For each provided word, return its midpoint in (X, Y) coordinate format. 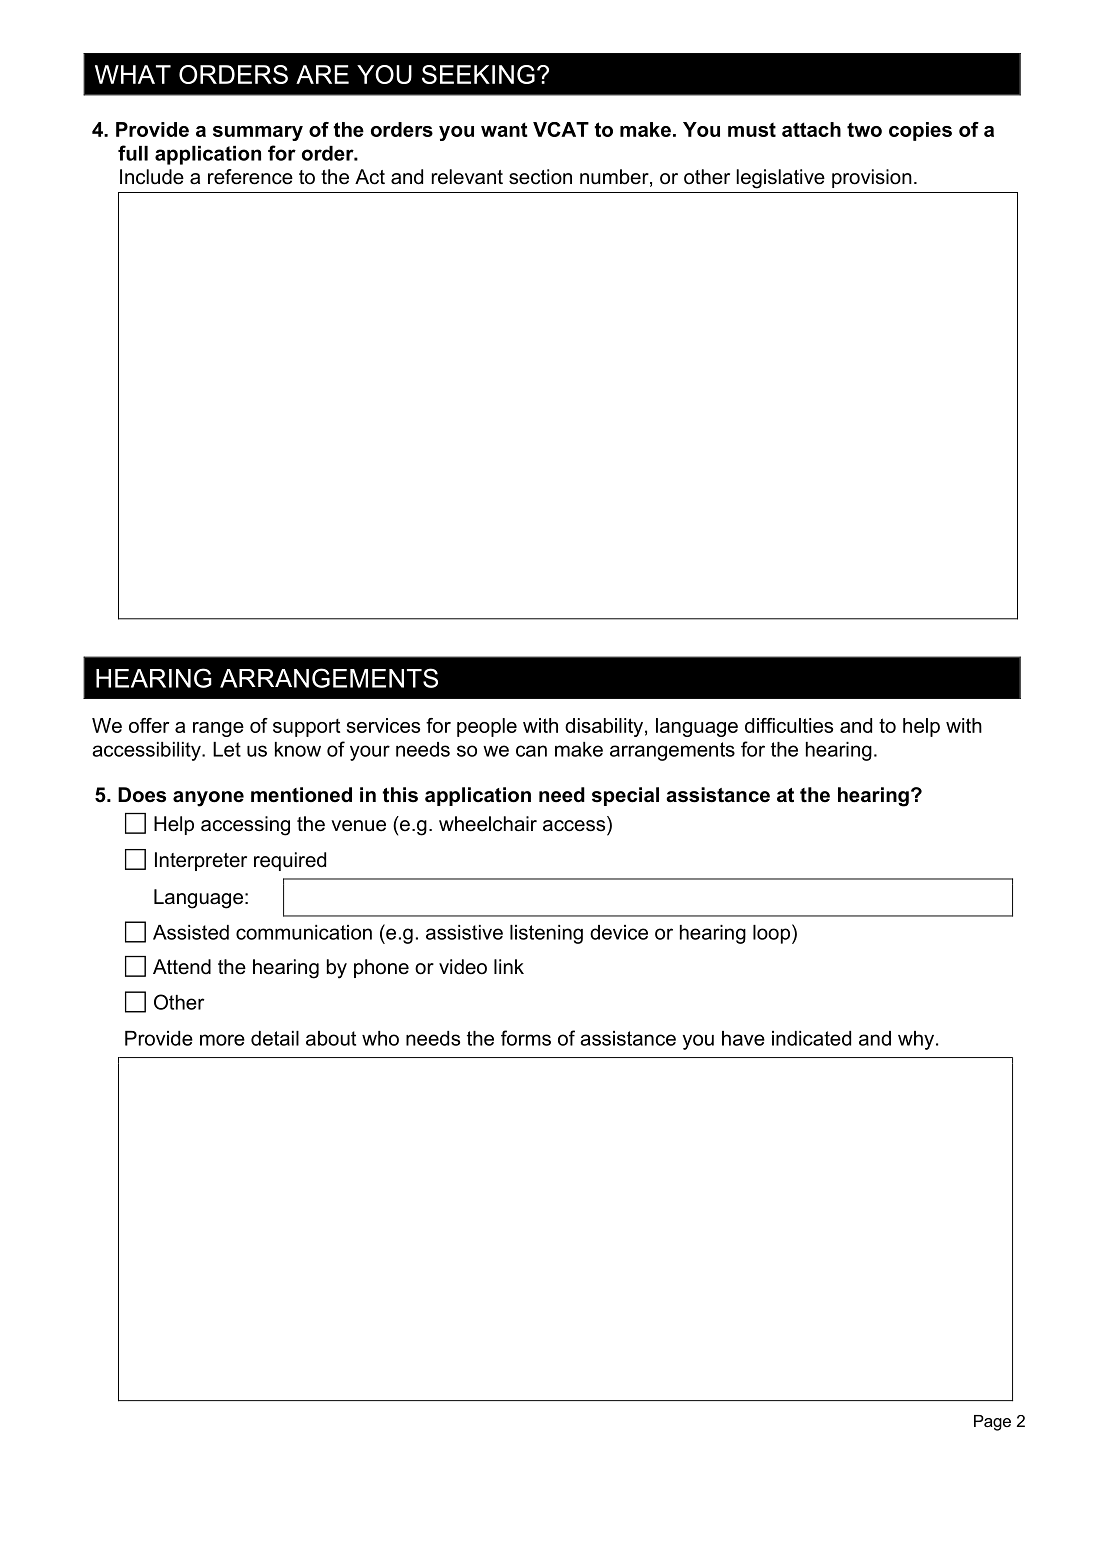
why (917, 1040)
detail (275, 1038)
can (531, 751)
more (222, 1040)
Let (227, 749)
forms (526, 1038)
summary (258, 133)
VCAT (561, 129)
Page (992, 1423)
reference (250, 177)
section (540, 177)
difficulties (789, 725)
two (864, 129)
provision (872, 178)
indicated (811, 1038)
